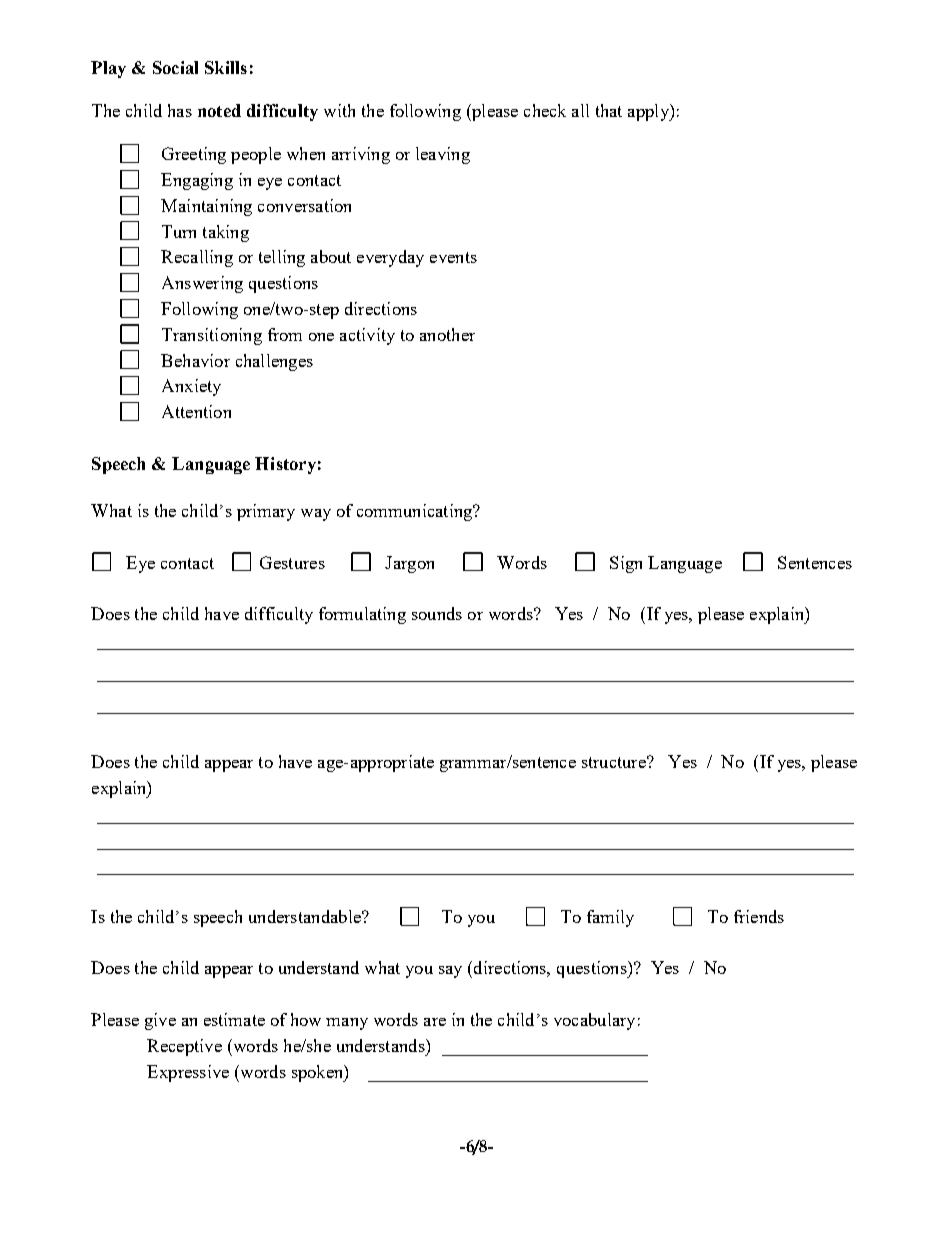 The image size is (952, 1233). Describe the element at coordinates (594, 1021) in the image. I see `vocabulary` at that location.
